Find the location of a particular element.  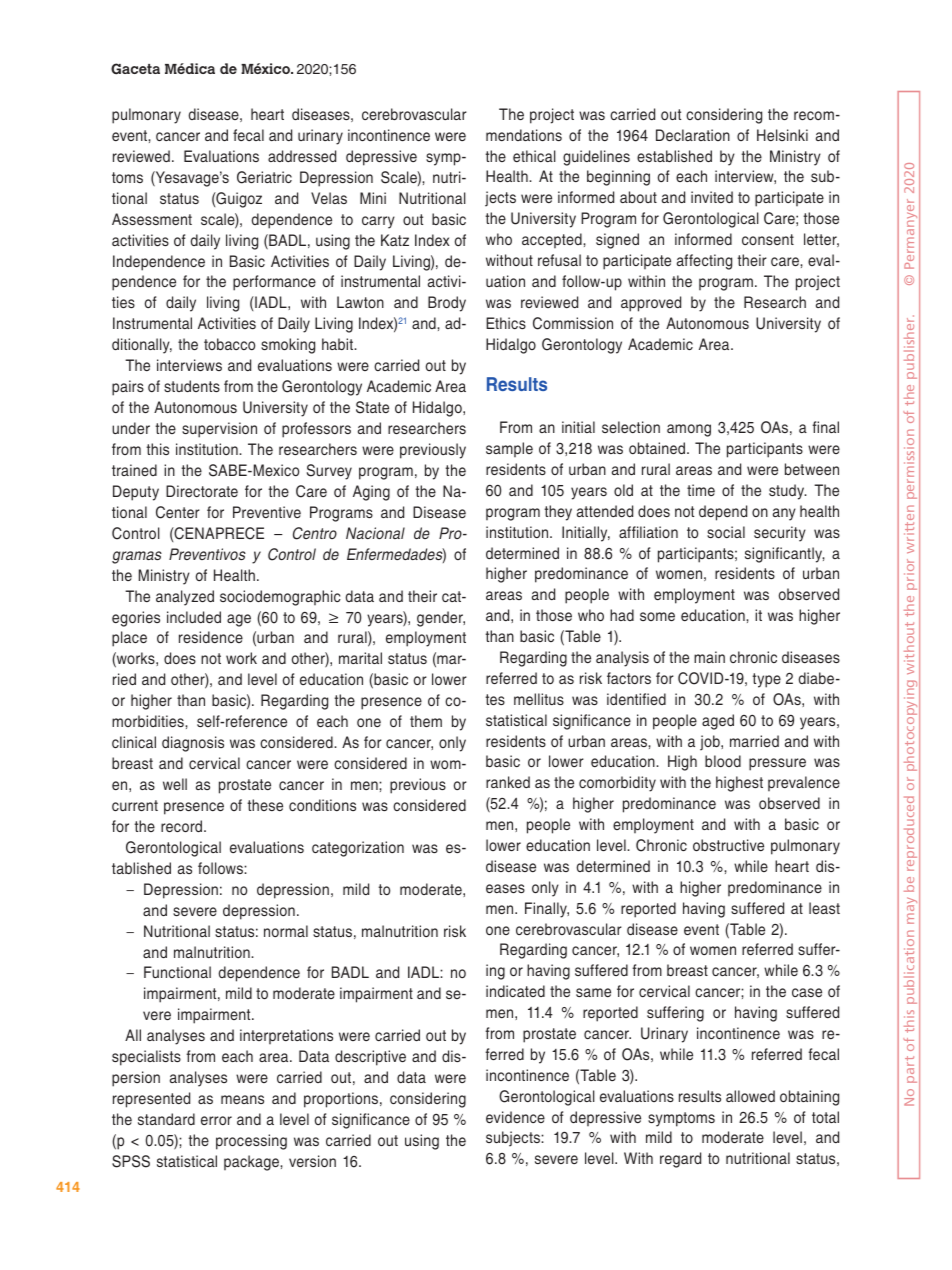

Ethics is located at coordinates (506, 323).
